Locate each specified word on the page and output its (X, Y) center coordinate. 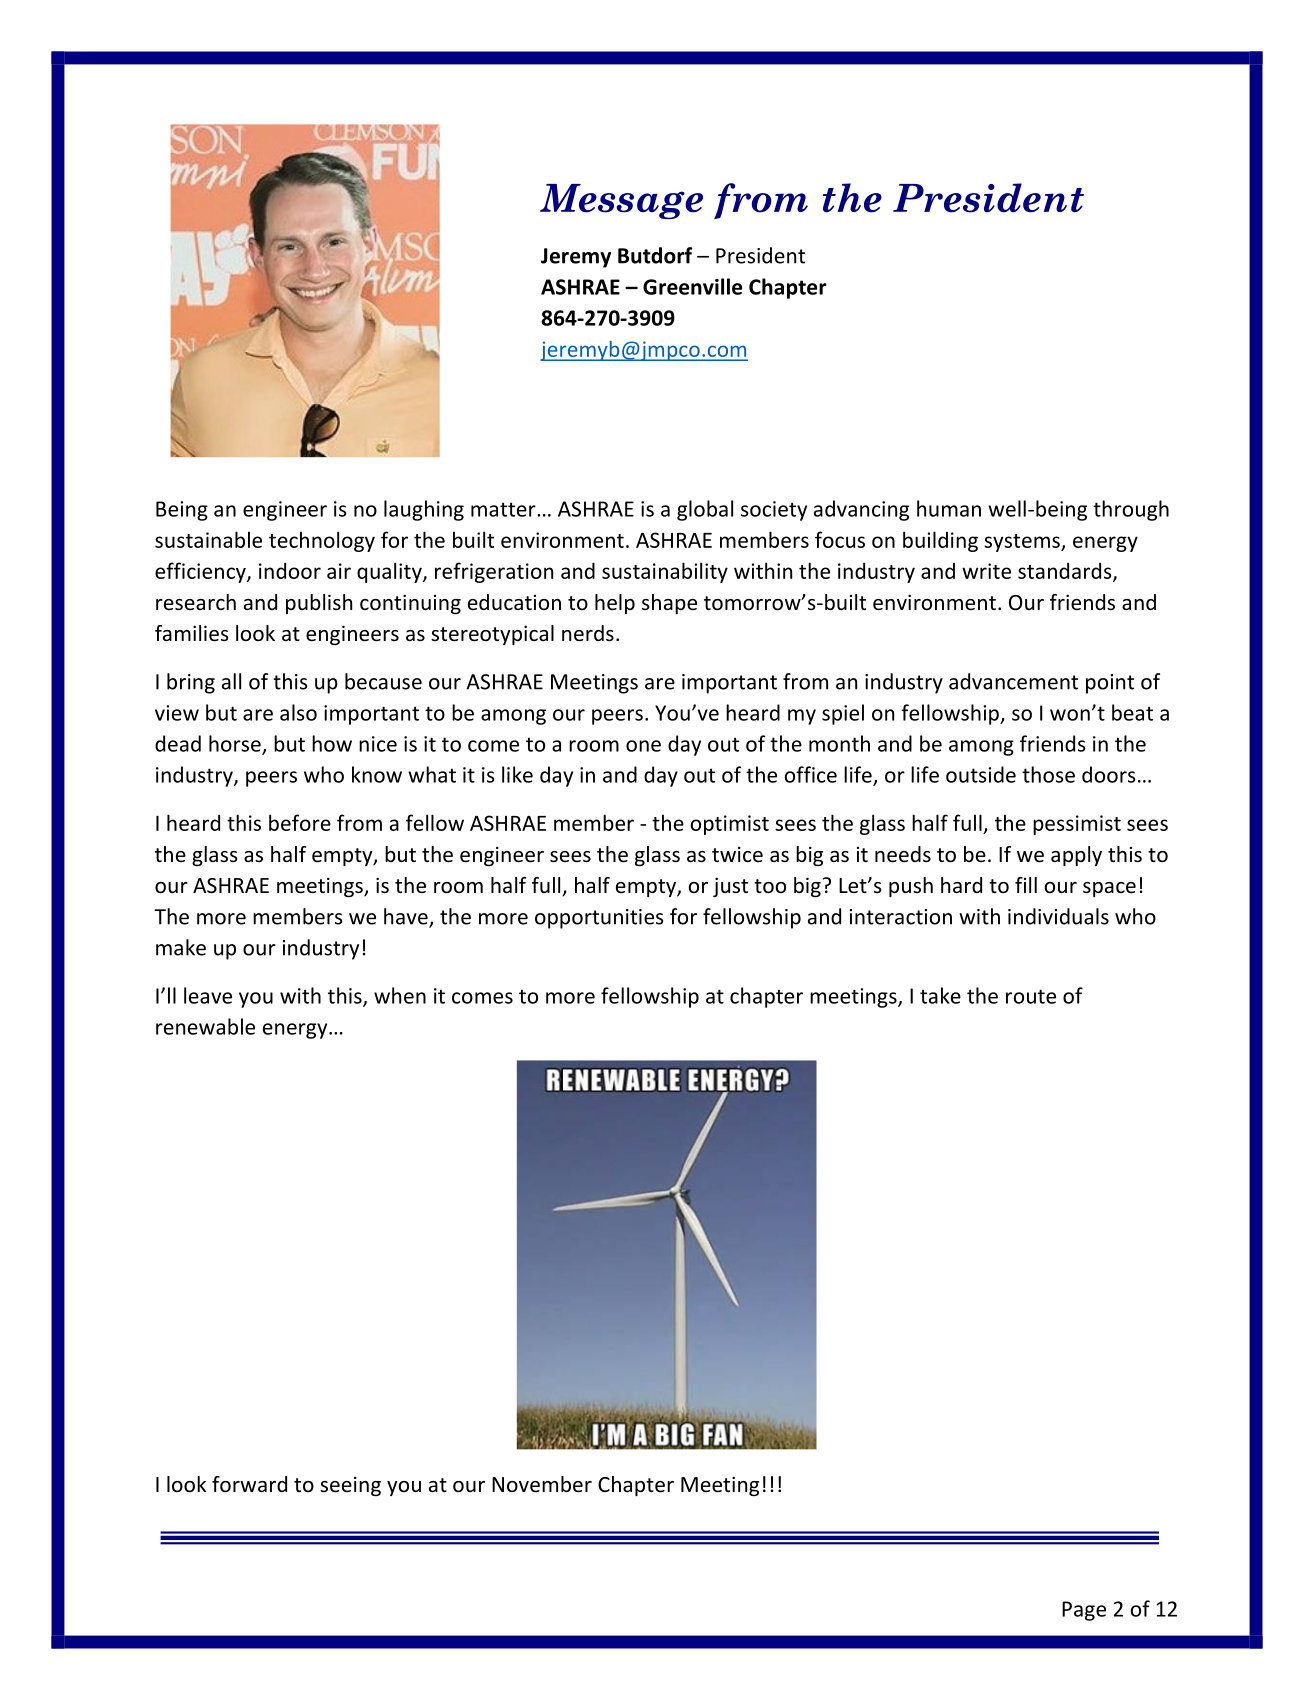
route (1031, 996)
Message (621, 201)
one (643, 746)
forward (249, 1484)
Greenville (692, 286)
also (298, 712)
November (542, 1484)
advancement (1013, 681)
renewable (205, 1026)
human (949, 508)
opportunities (599, 919)
